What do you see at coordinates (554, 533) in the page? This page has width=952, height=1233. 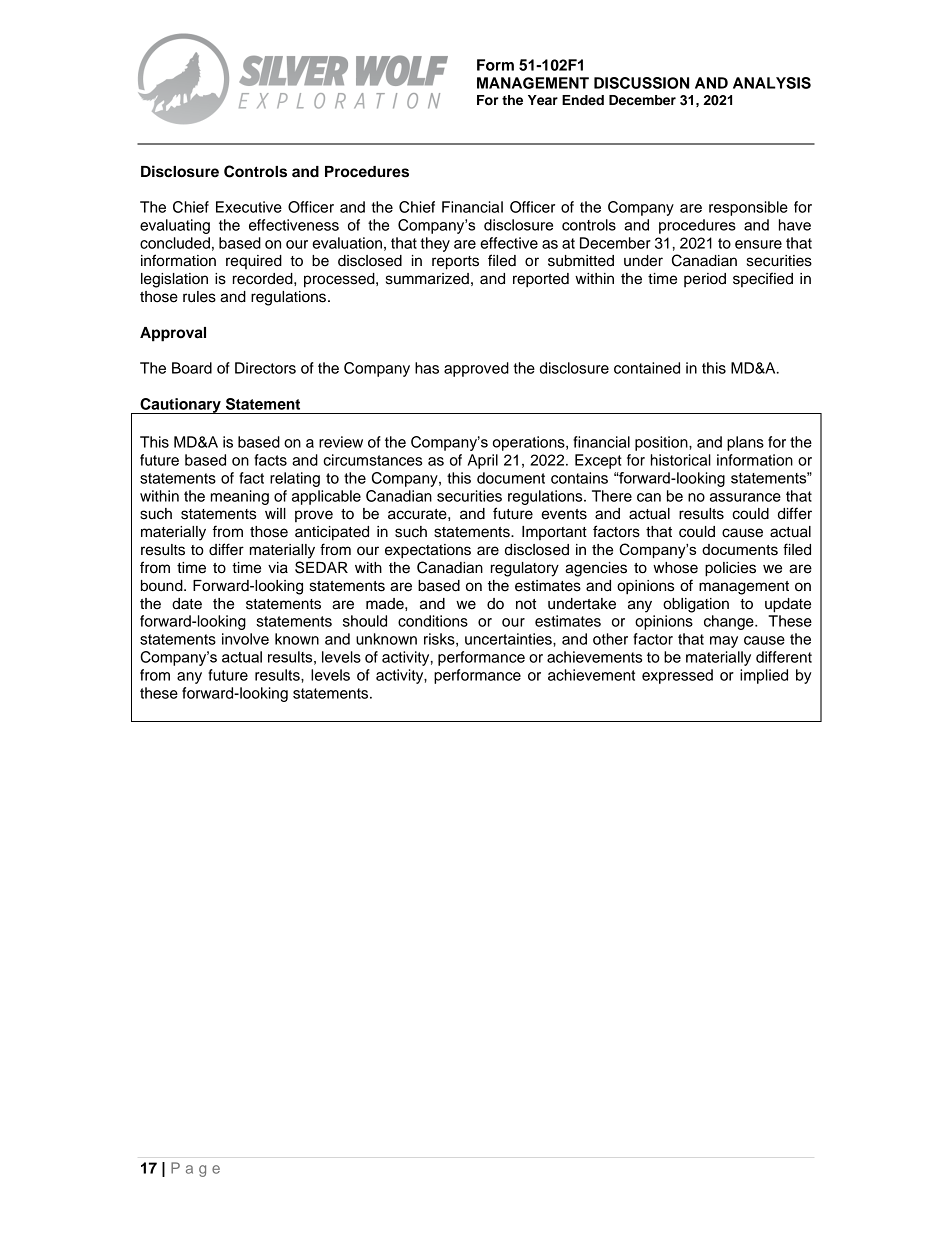 I see `Important` at bounding box center [554, 533].
